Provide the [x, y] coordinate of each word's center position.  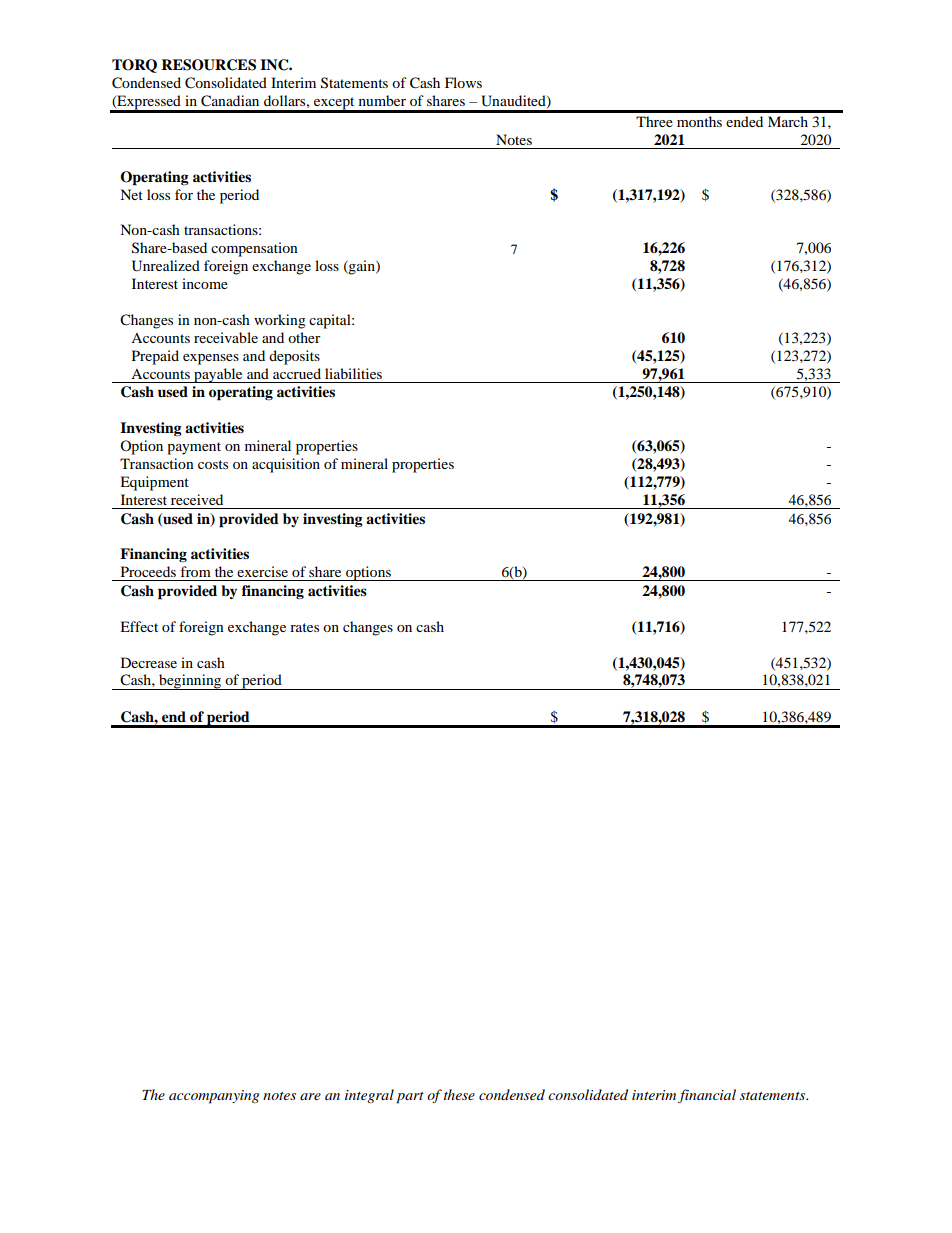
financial [707, 1096]
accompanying [214, 1097]
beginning [190, 682]
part [410, 1098]
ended [744, 121]
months [699, 121]
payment [194, 448]
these [459, 1094]
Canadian [230, 101]
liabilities [353, 373]
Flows [463, 82]
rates [304, 627]
